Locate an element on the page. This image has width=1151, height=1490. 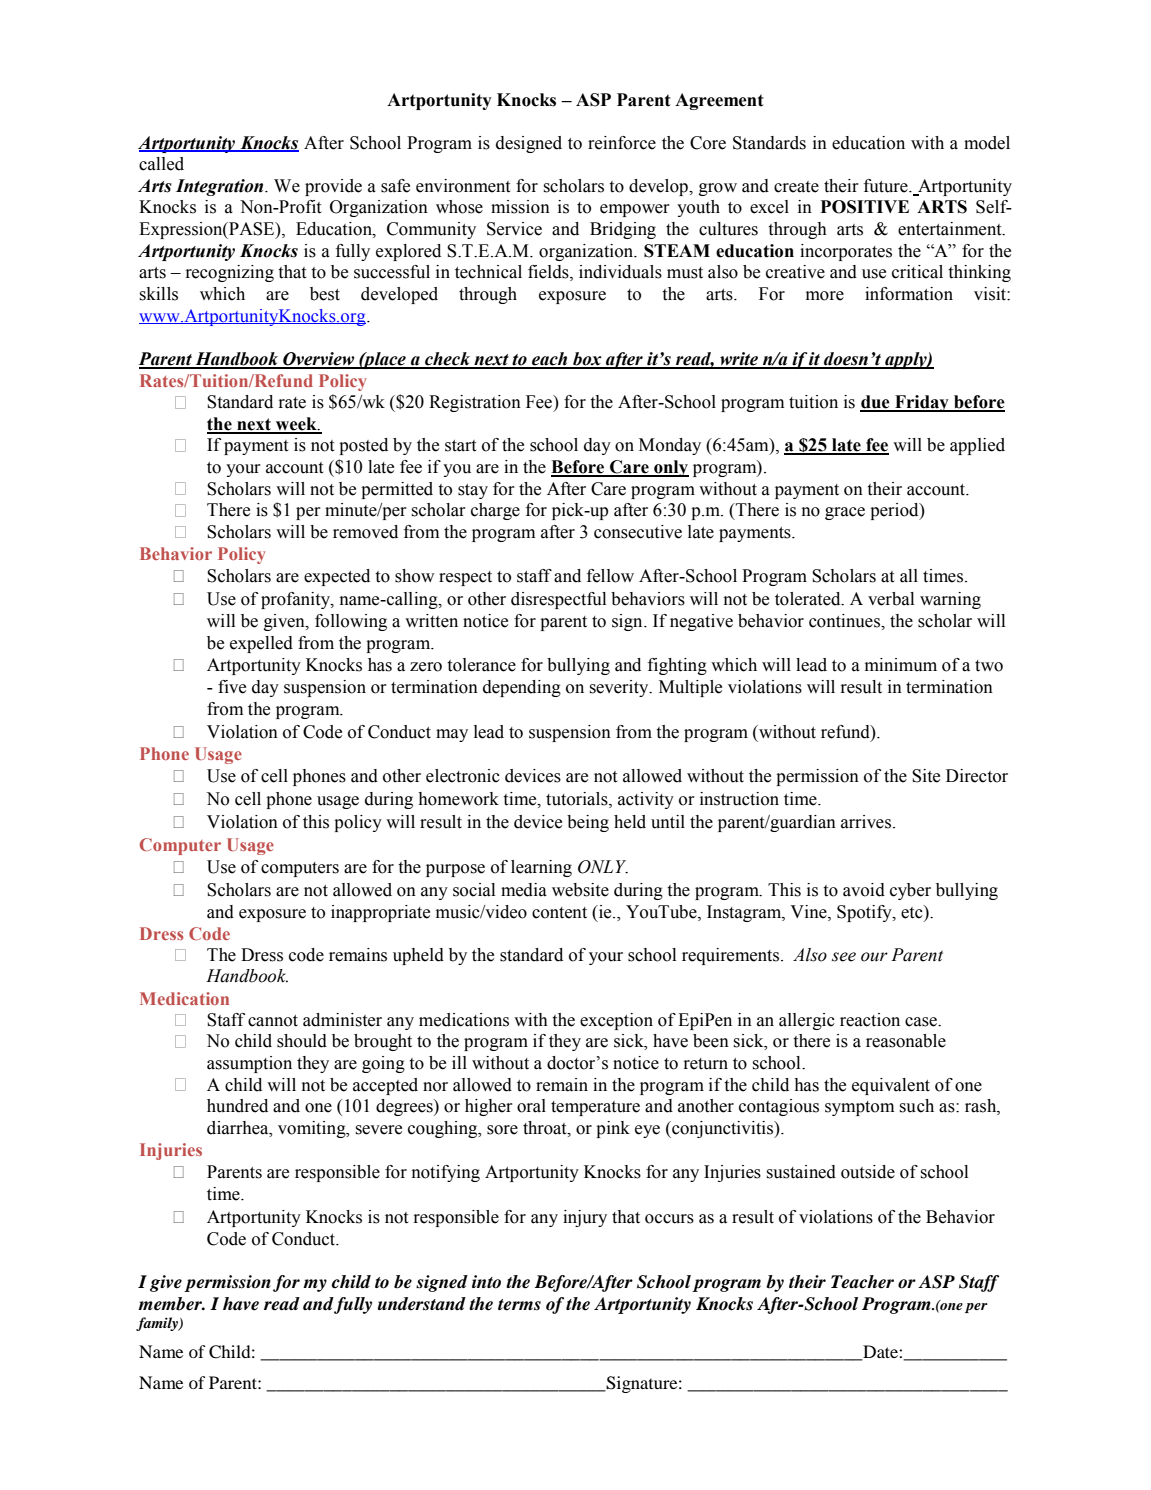
terms is located at coordinates (519, 1305).
